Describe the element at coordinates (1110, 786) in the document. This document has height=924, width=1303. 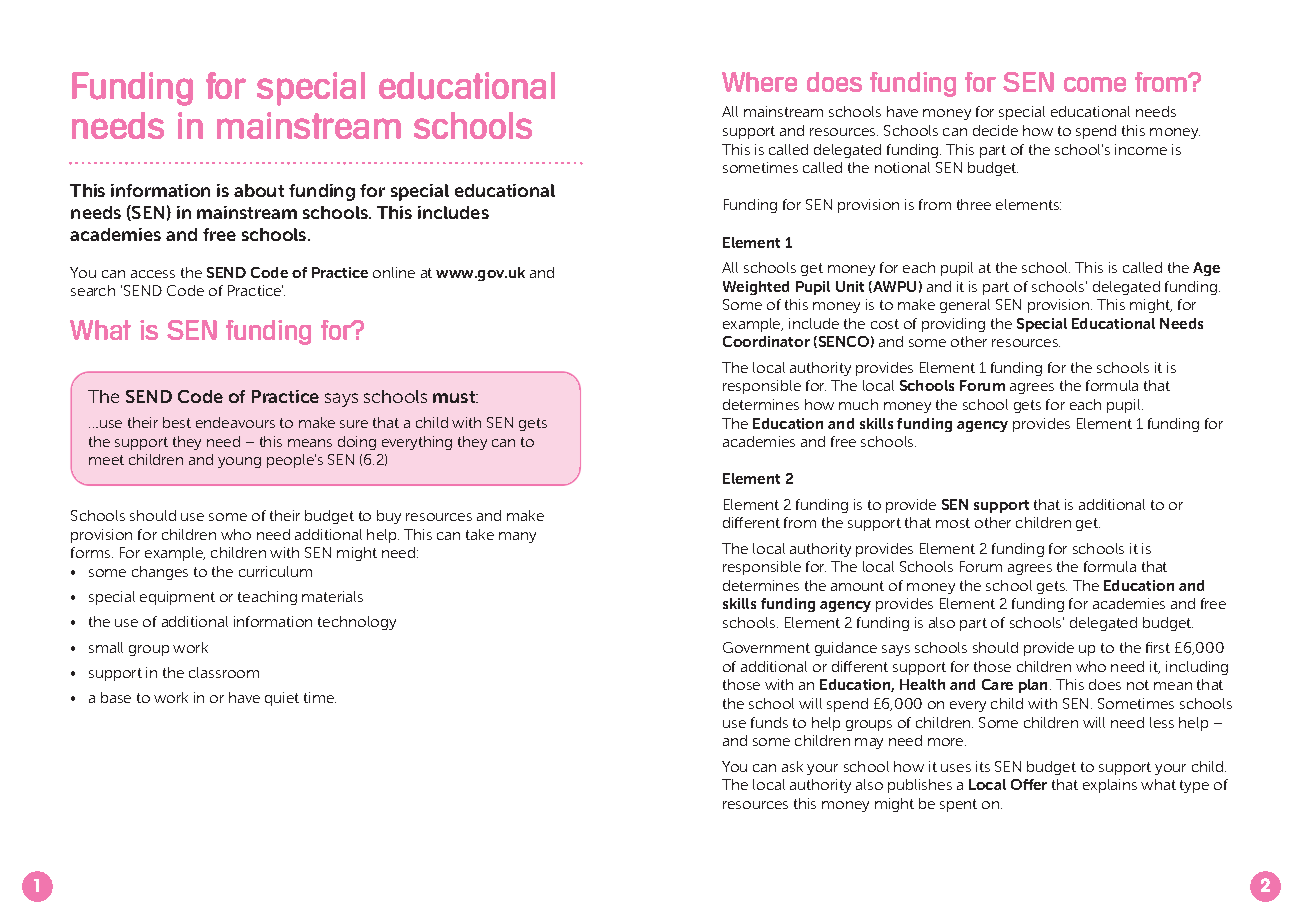
I see `explains` at that location.
